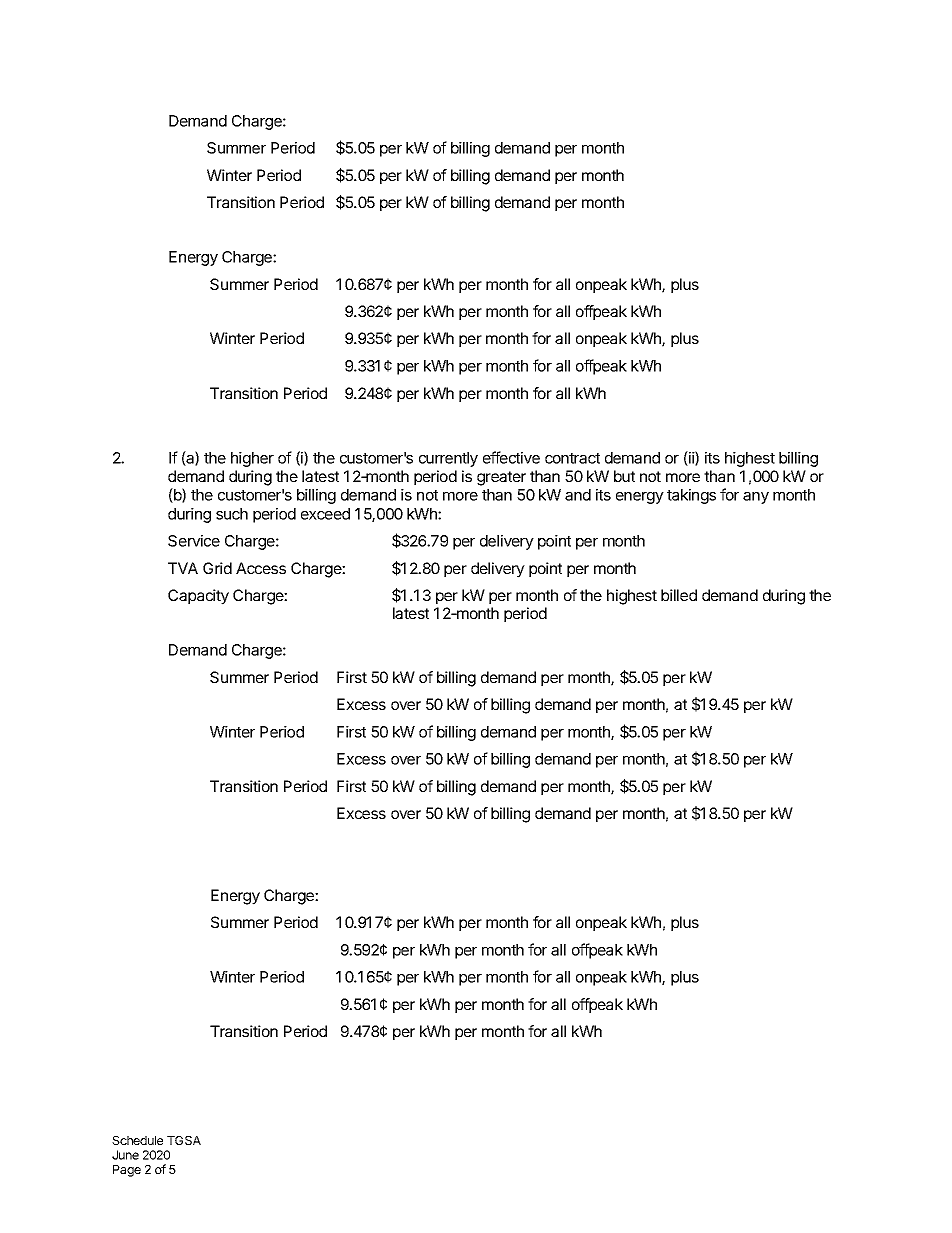 The height and width of the screenshot is (1233, 952). What do you see at coordinates (198, 597) in the screenshot?
I see `Capacity` at bounding box center [198, 597].
